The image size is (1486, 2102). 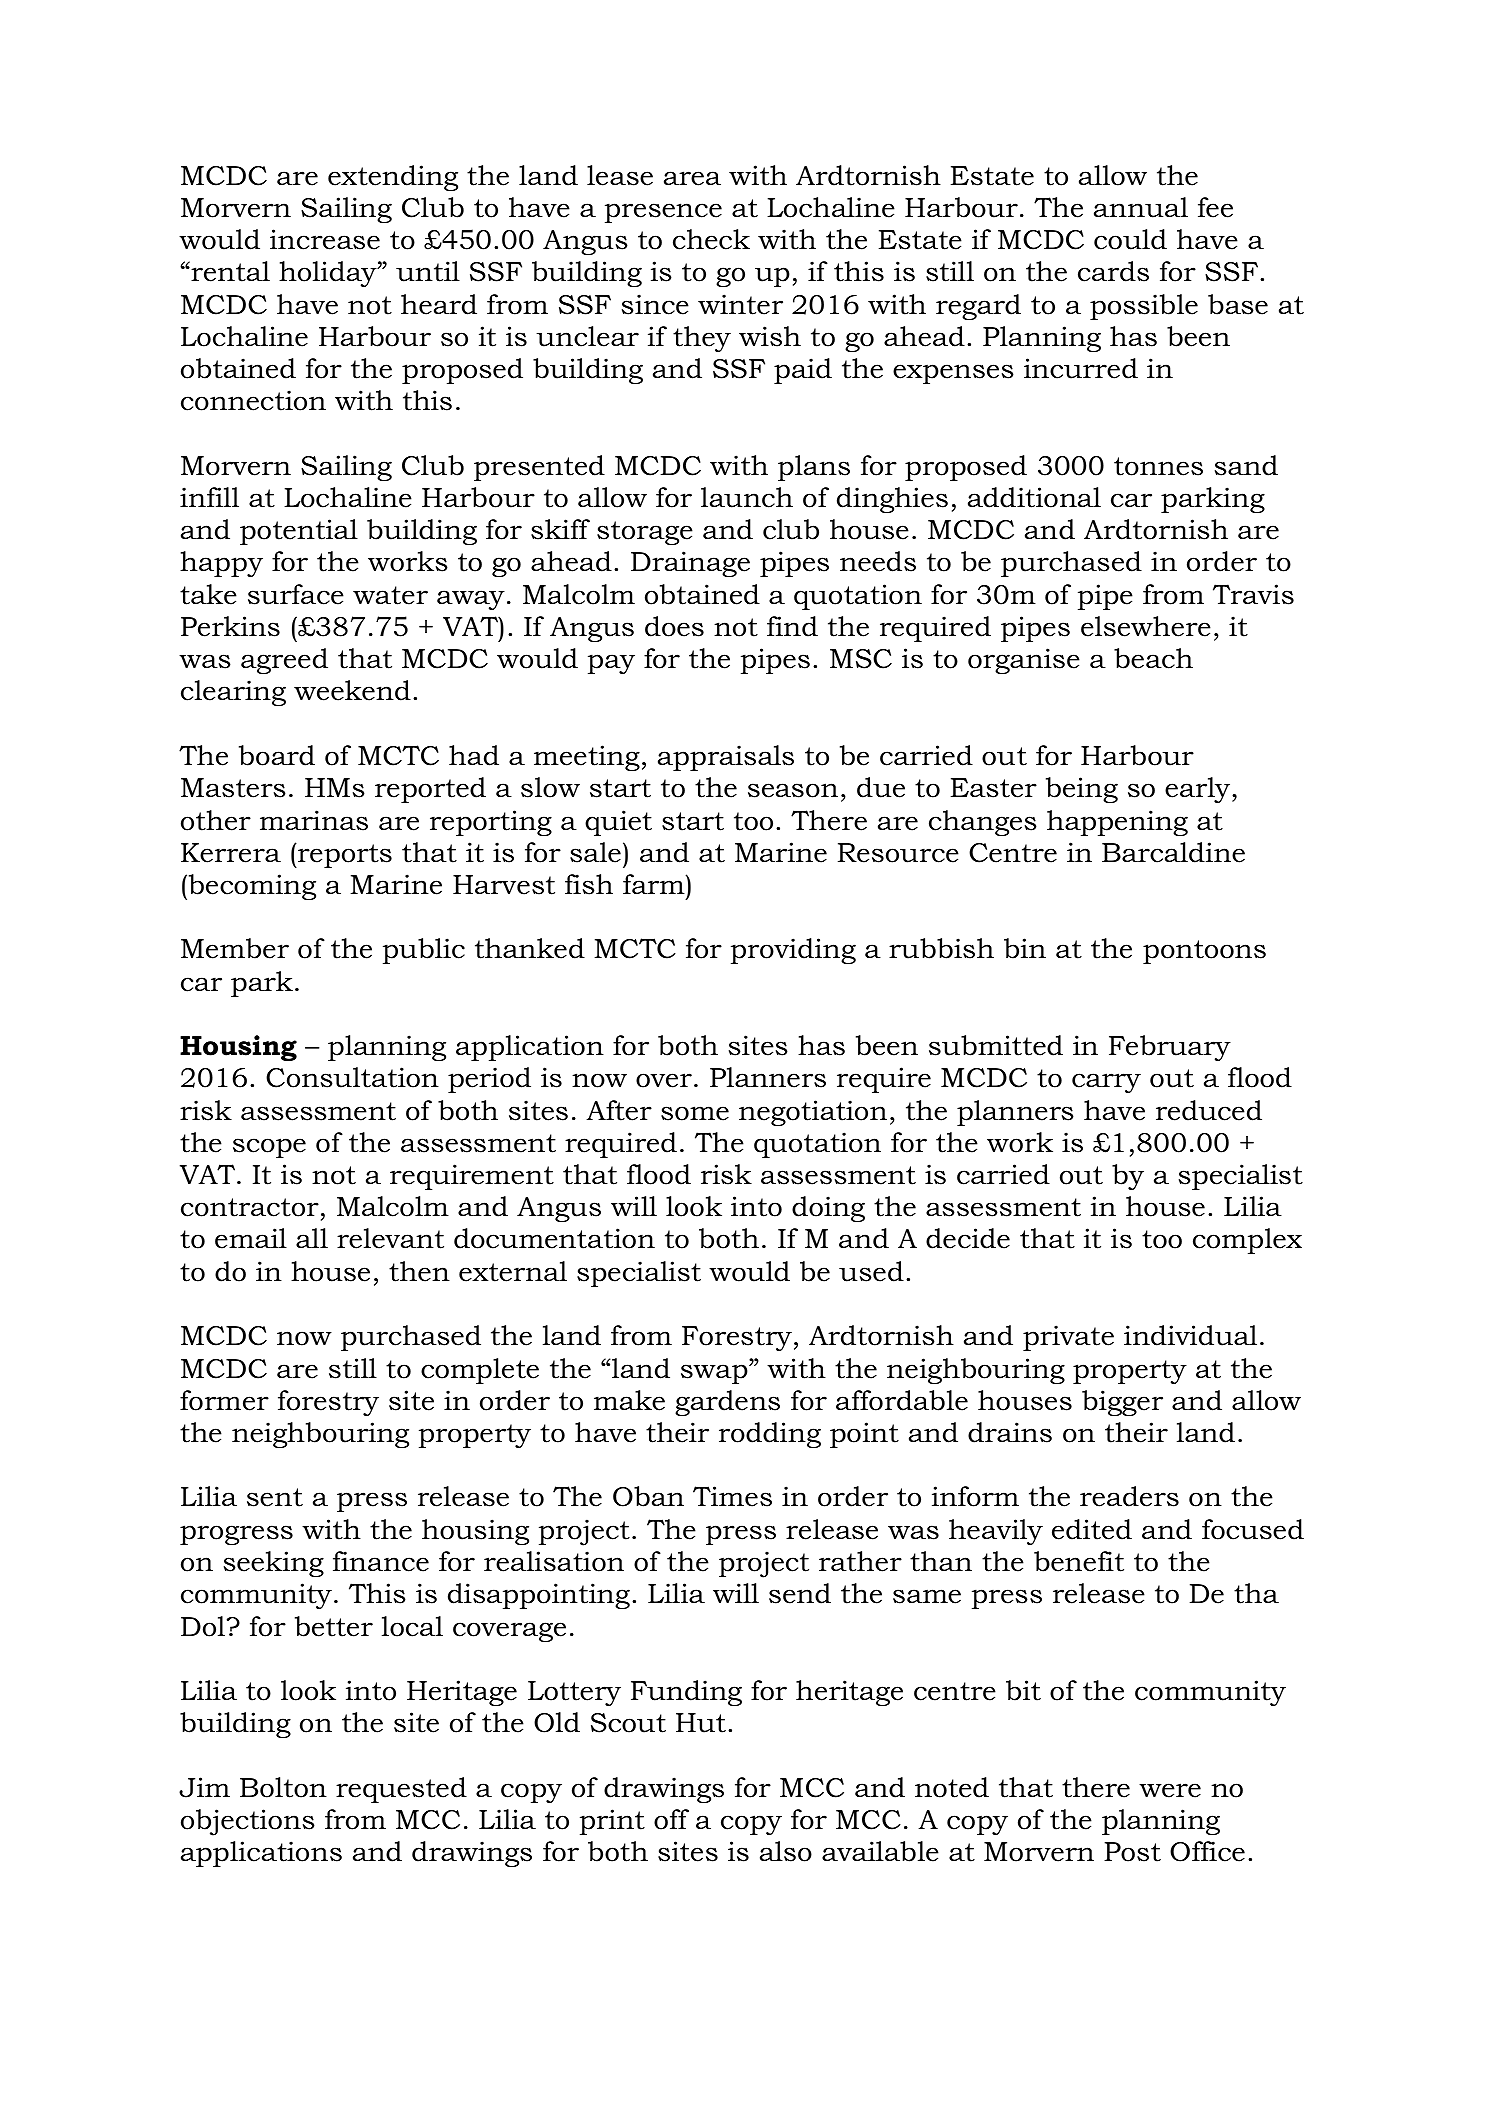 What do you see at coordinates (1082, 790) in the image?
I see `being` at bounding box center [1082, 790].
